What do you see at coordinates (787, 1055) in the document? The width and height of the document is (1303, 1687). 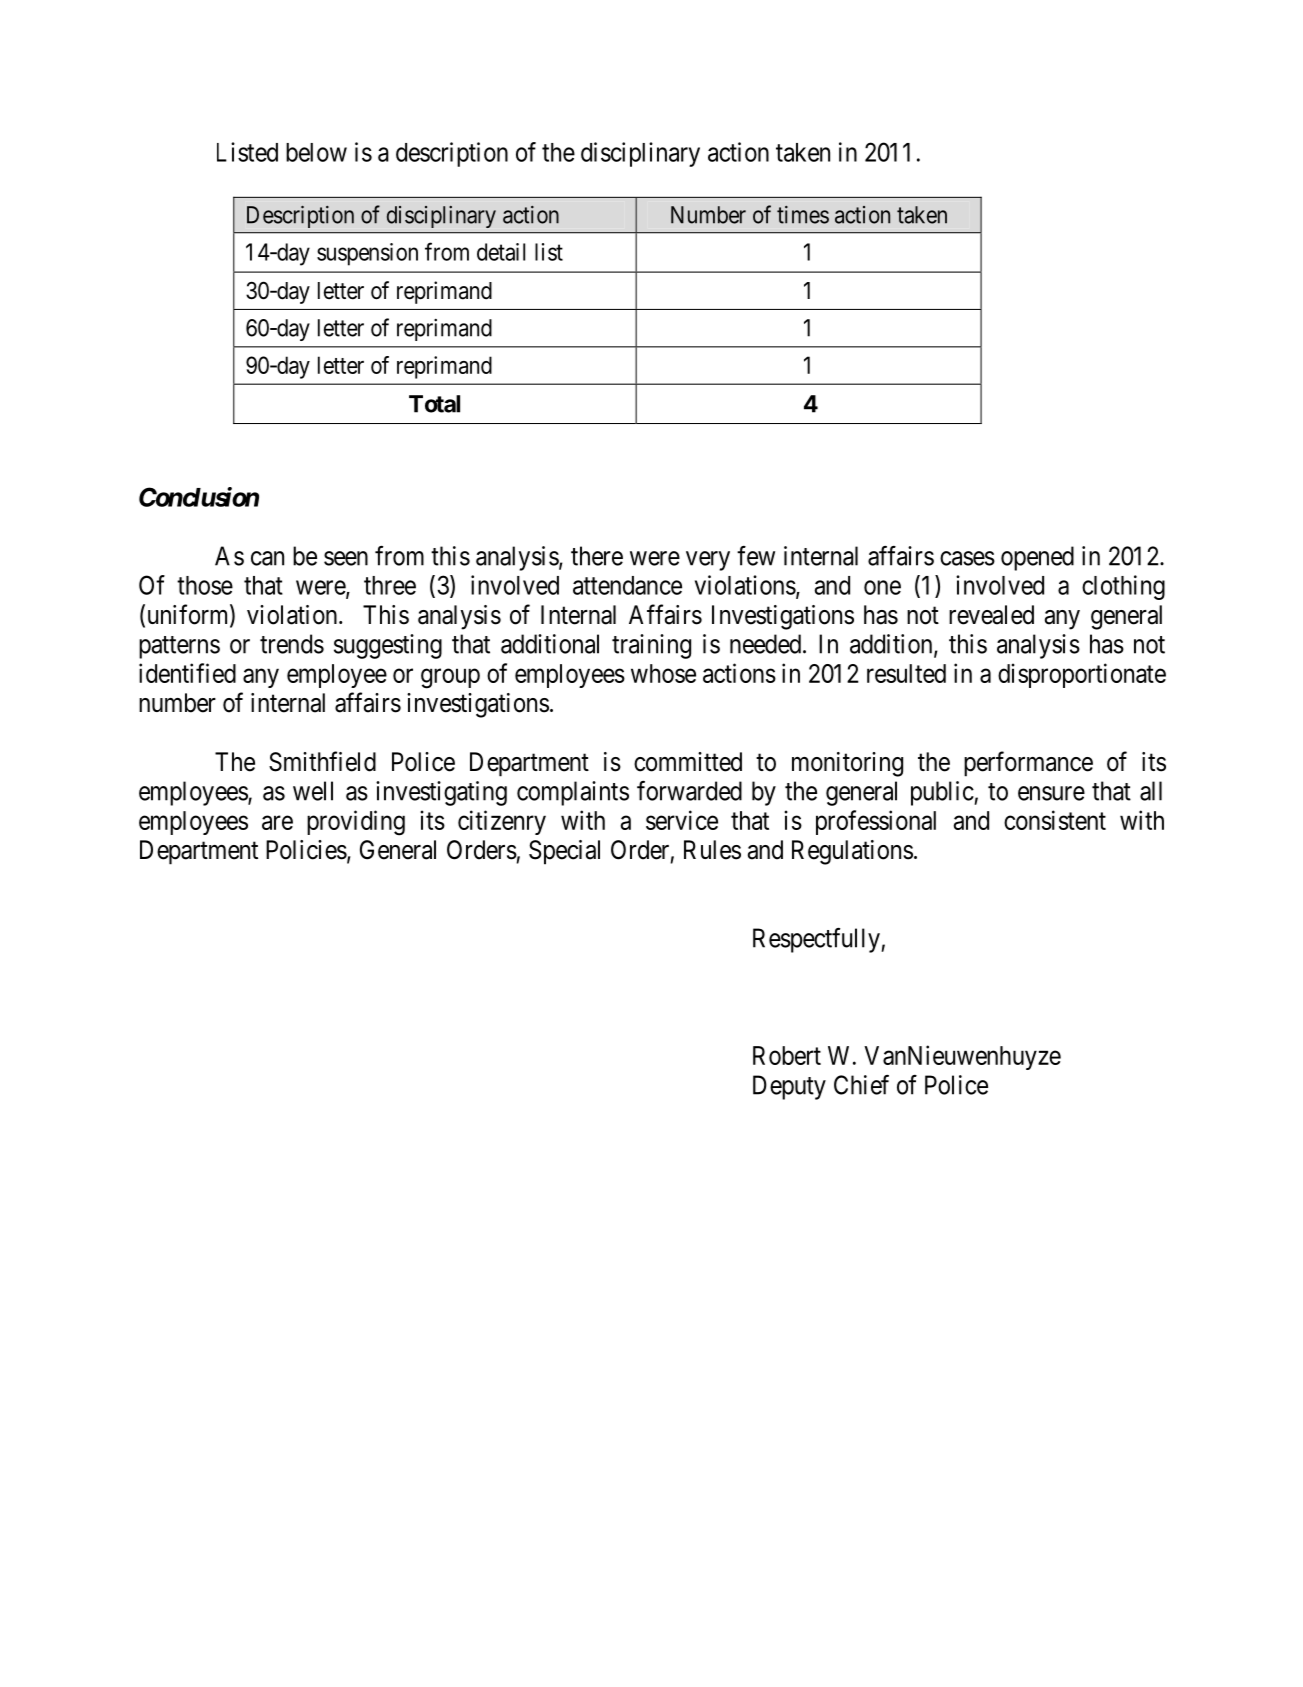 I see `Robert` at bounding box center [787, 1055].
